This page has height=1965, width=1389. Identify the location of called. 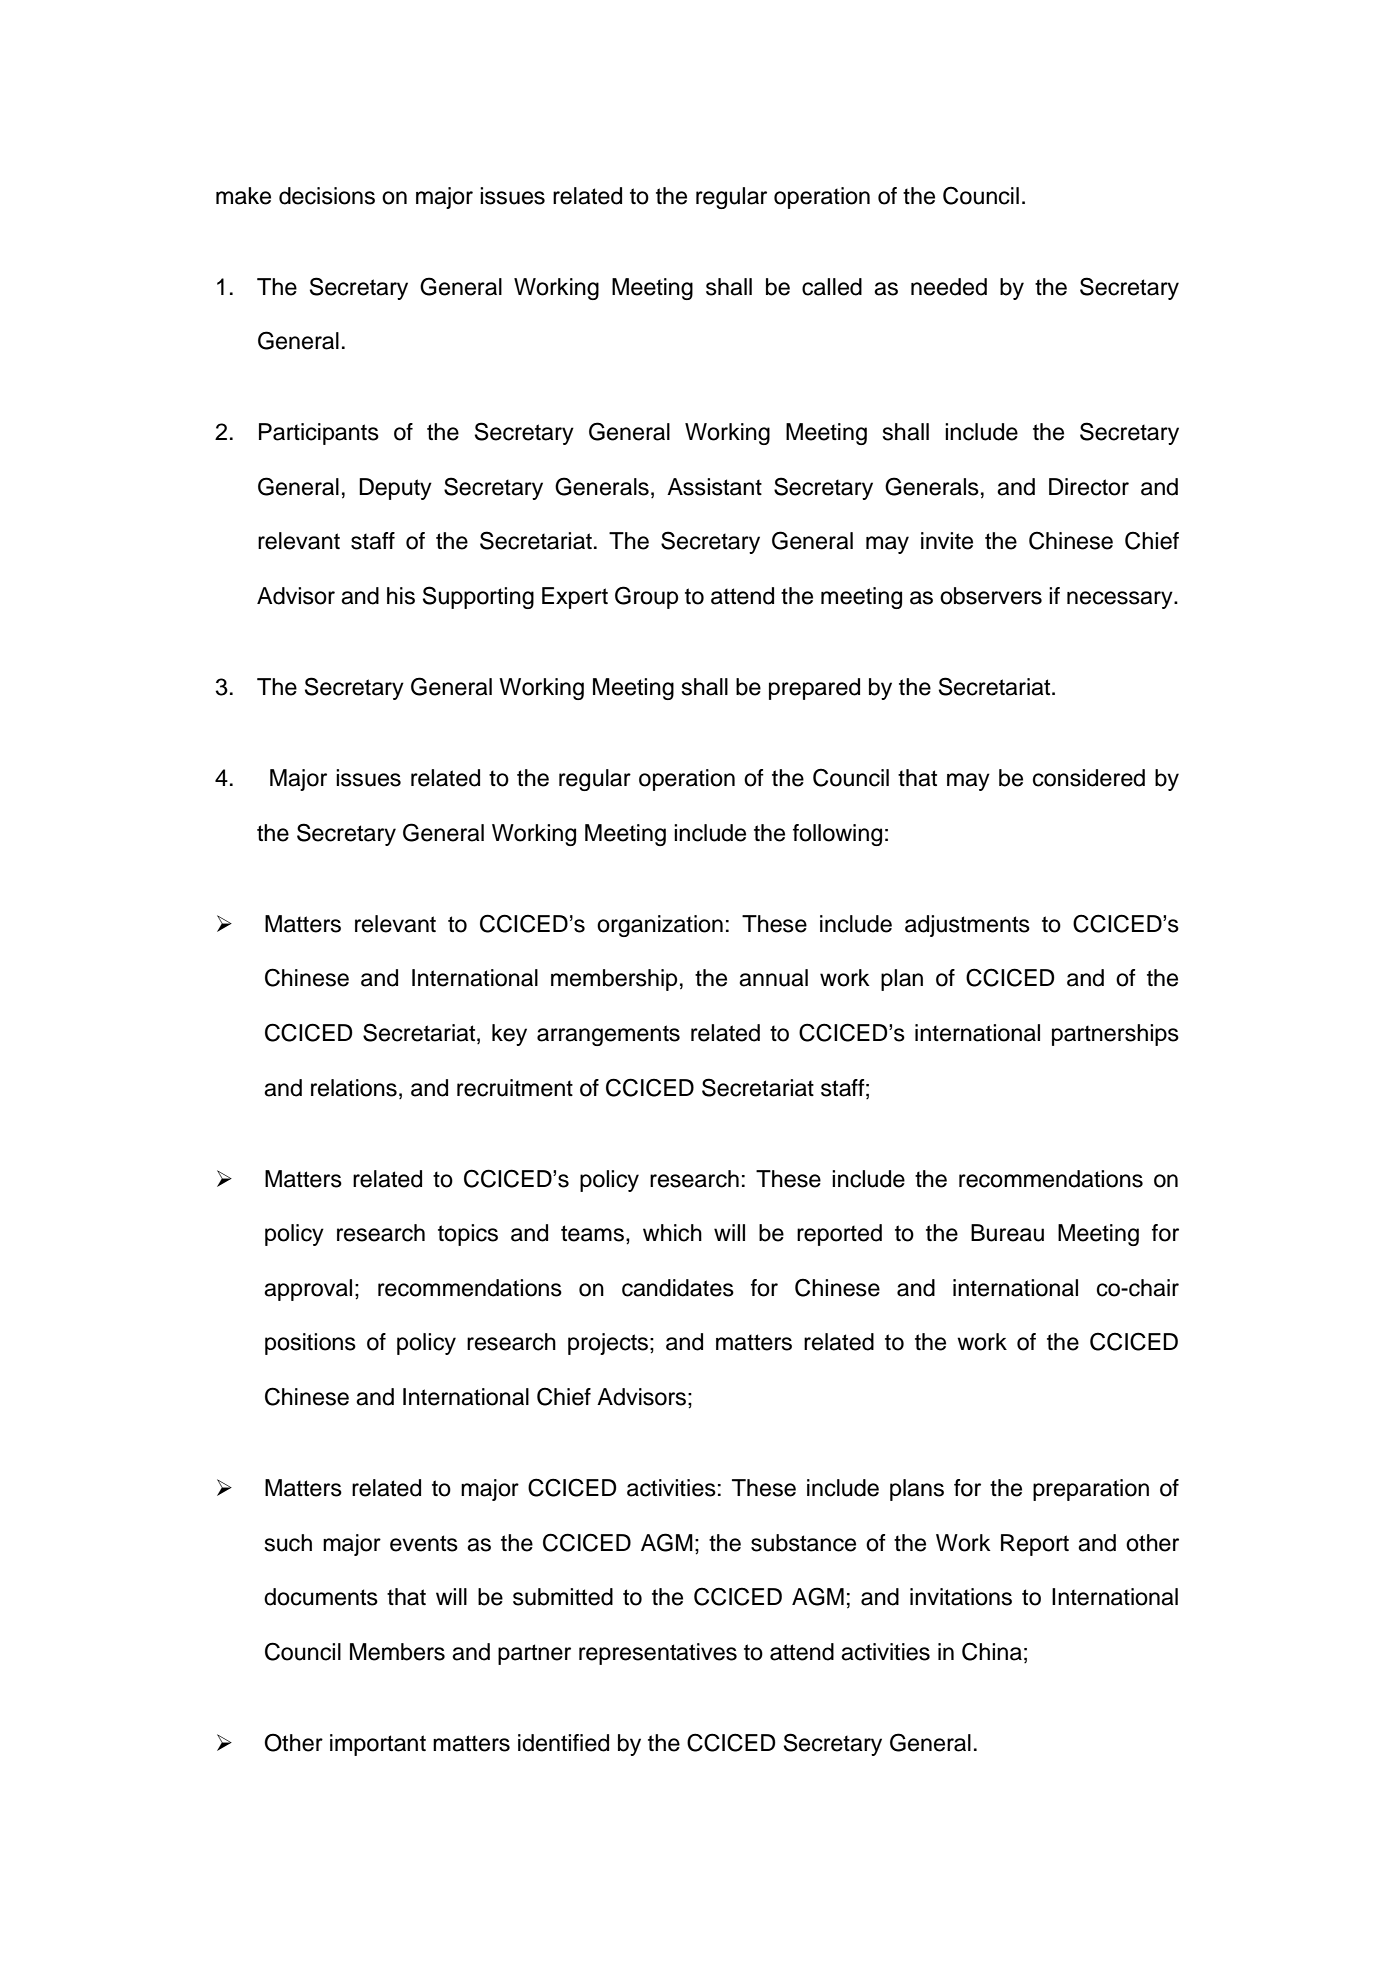
(832, 287).
